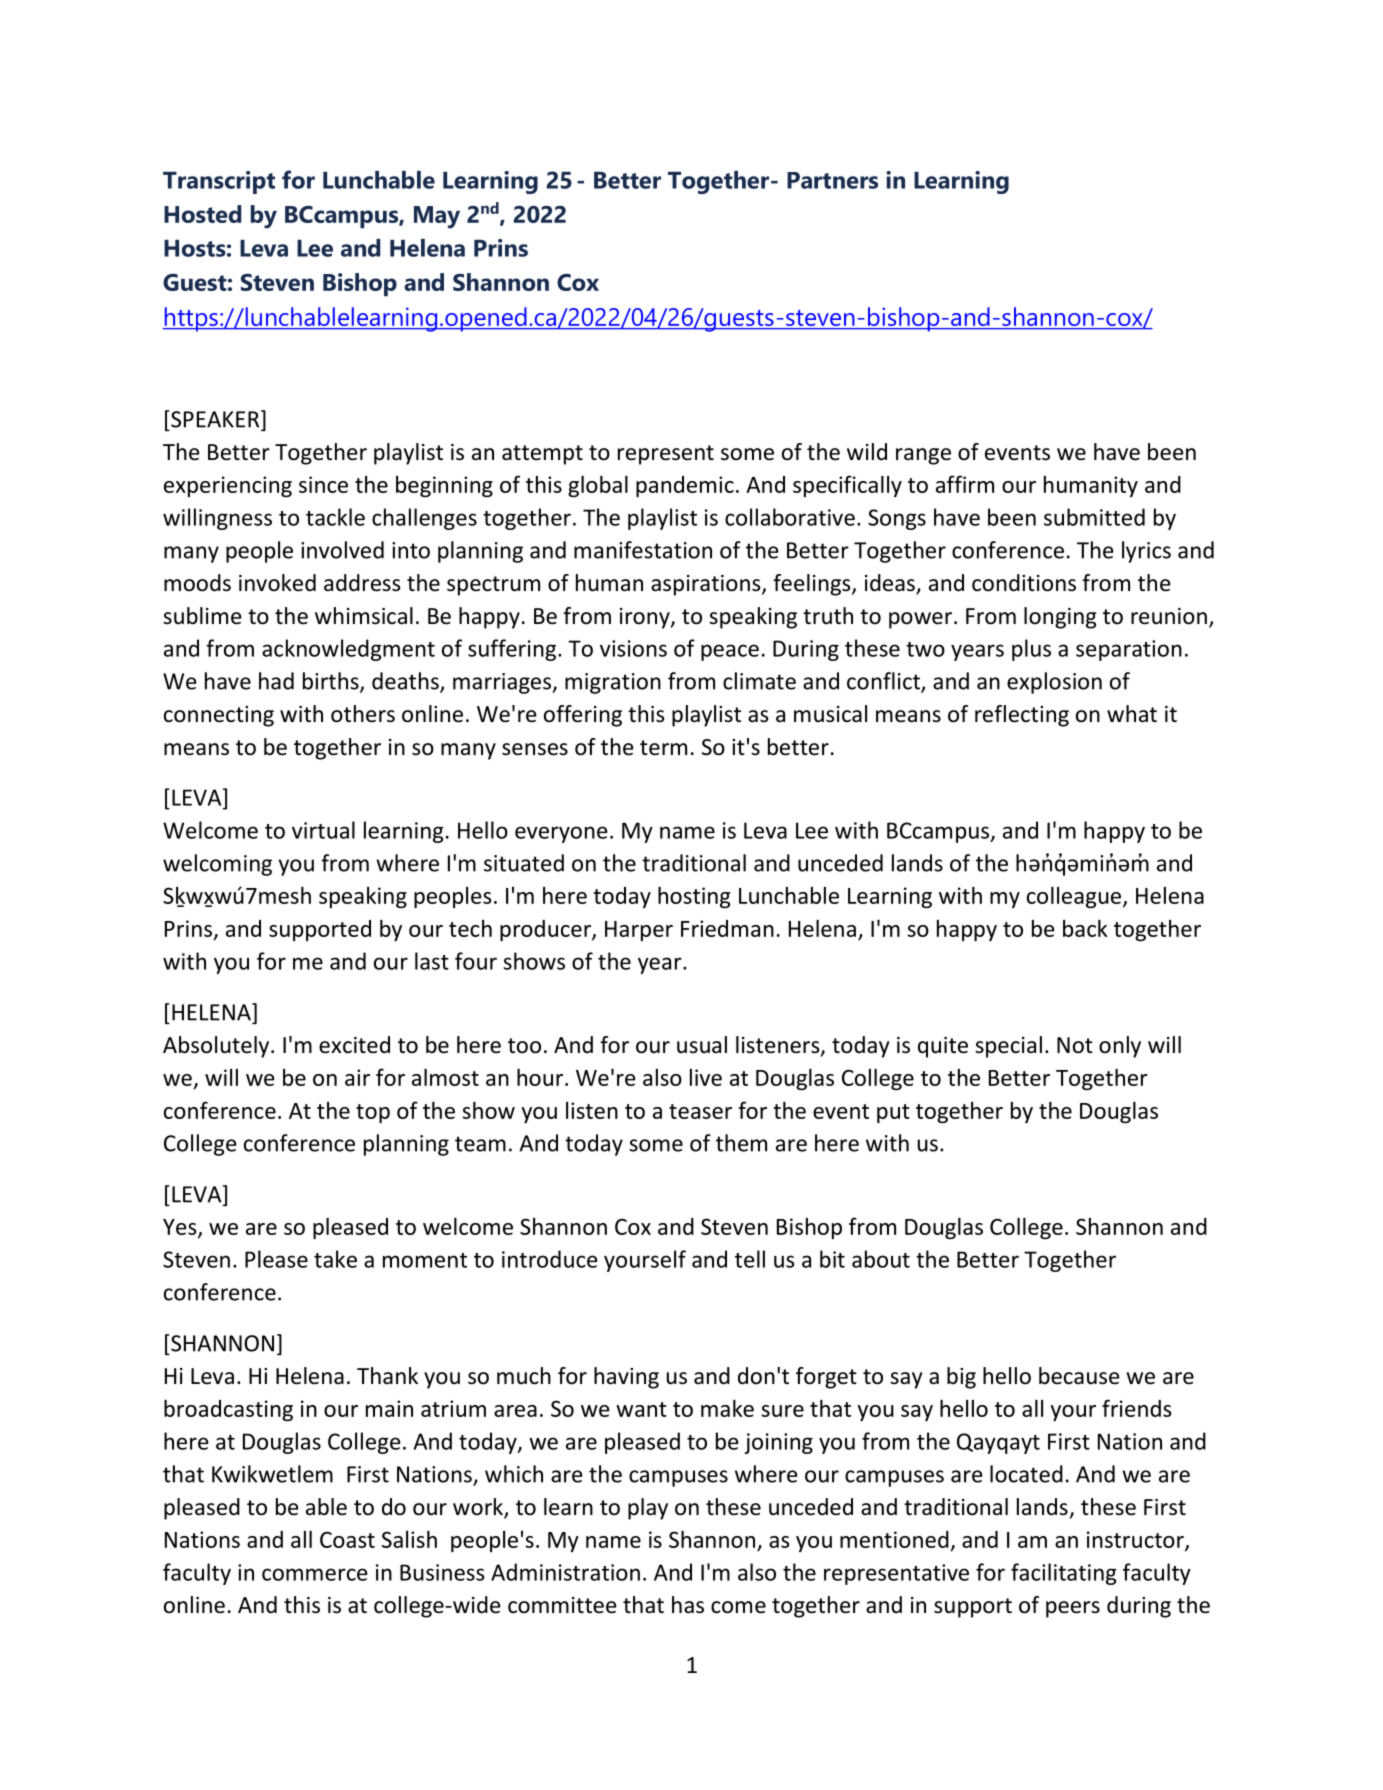 This document has height=1790, width=1383. What do you see at coordinates (202, 214) in the document?
I see `Hosted` at bounding box center [202, 214].
